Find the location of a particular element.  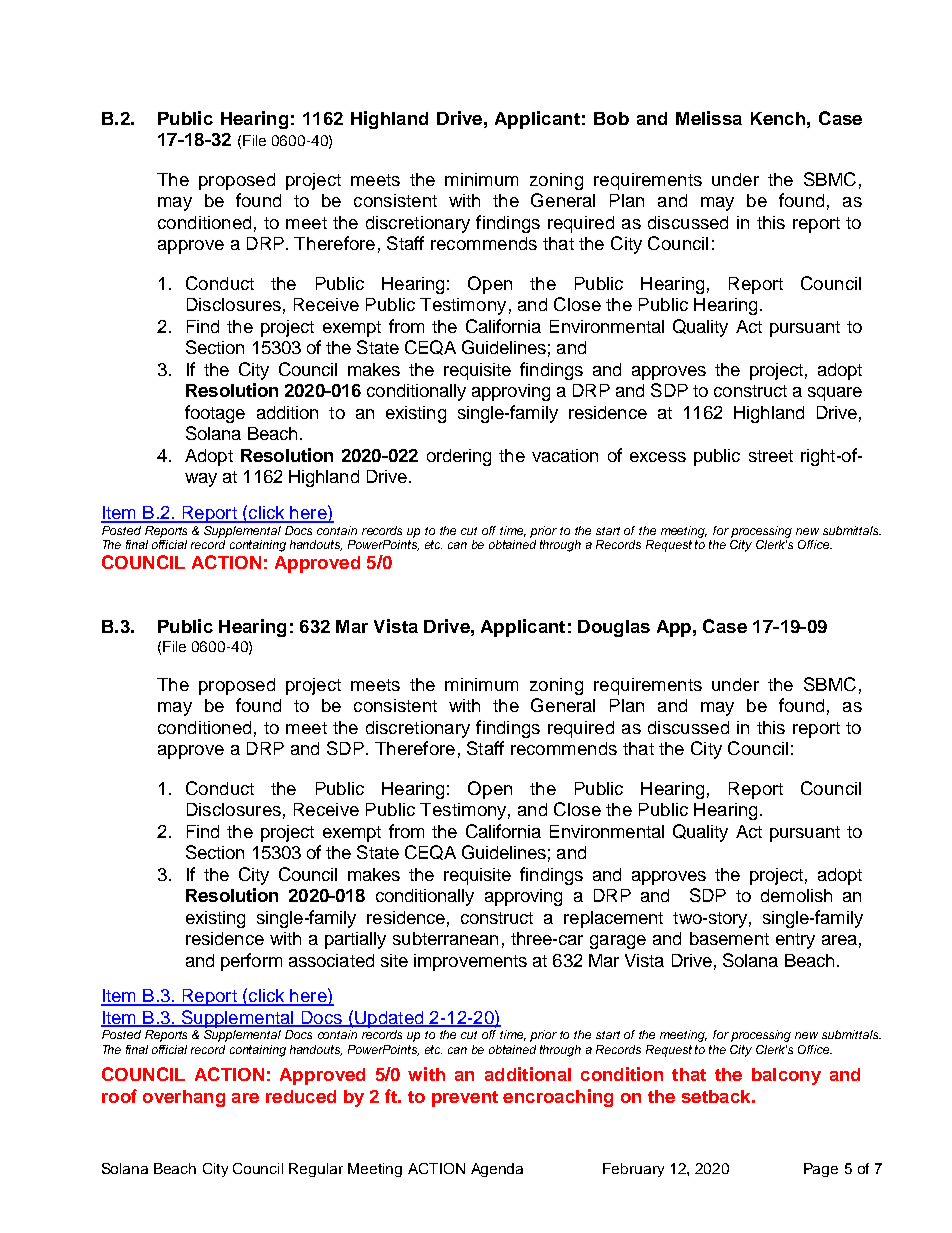

Bob is located at coordinates (611, 118).
